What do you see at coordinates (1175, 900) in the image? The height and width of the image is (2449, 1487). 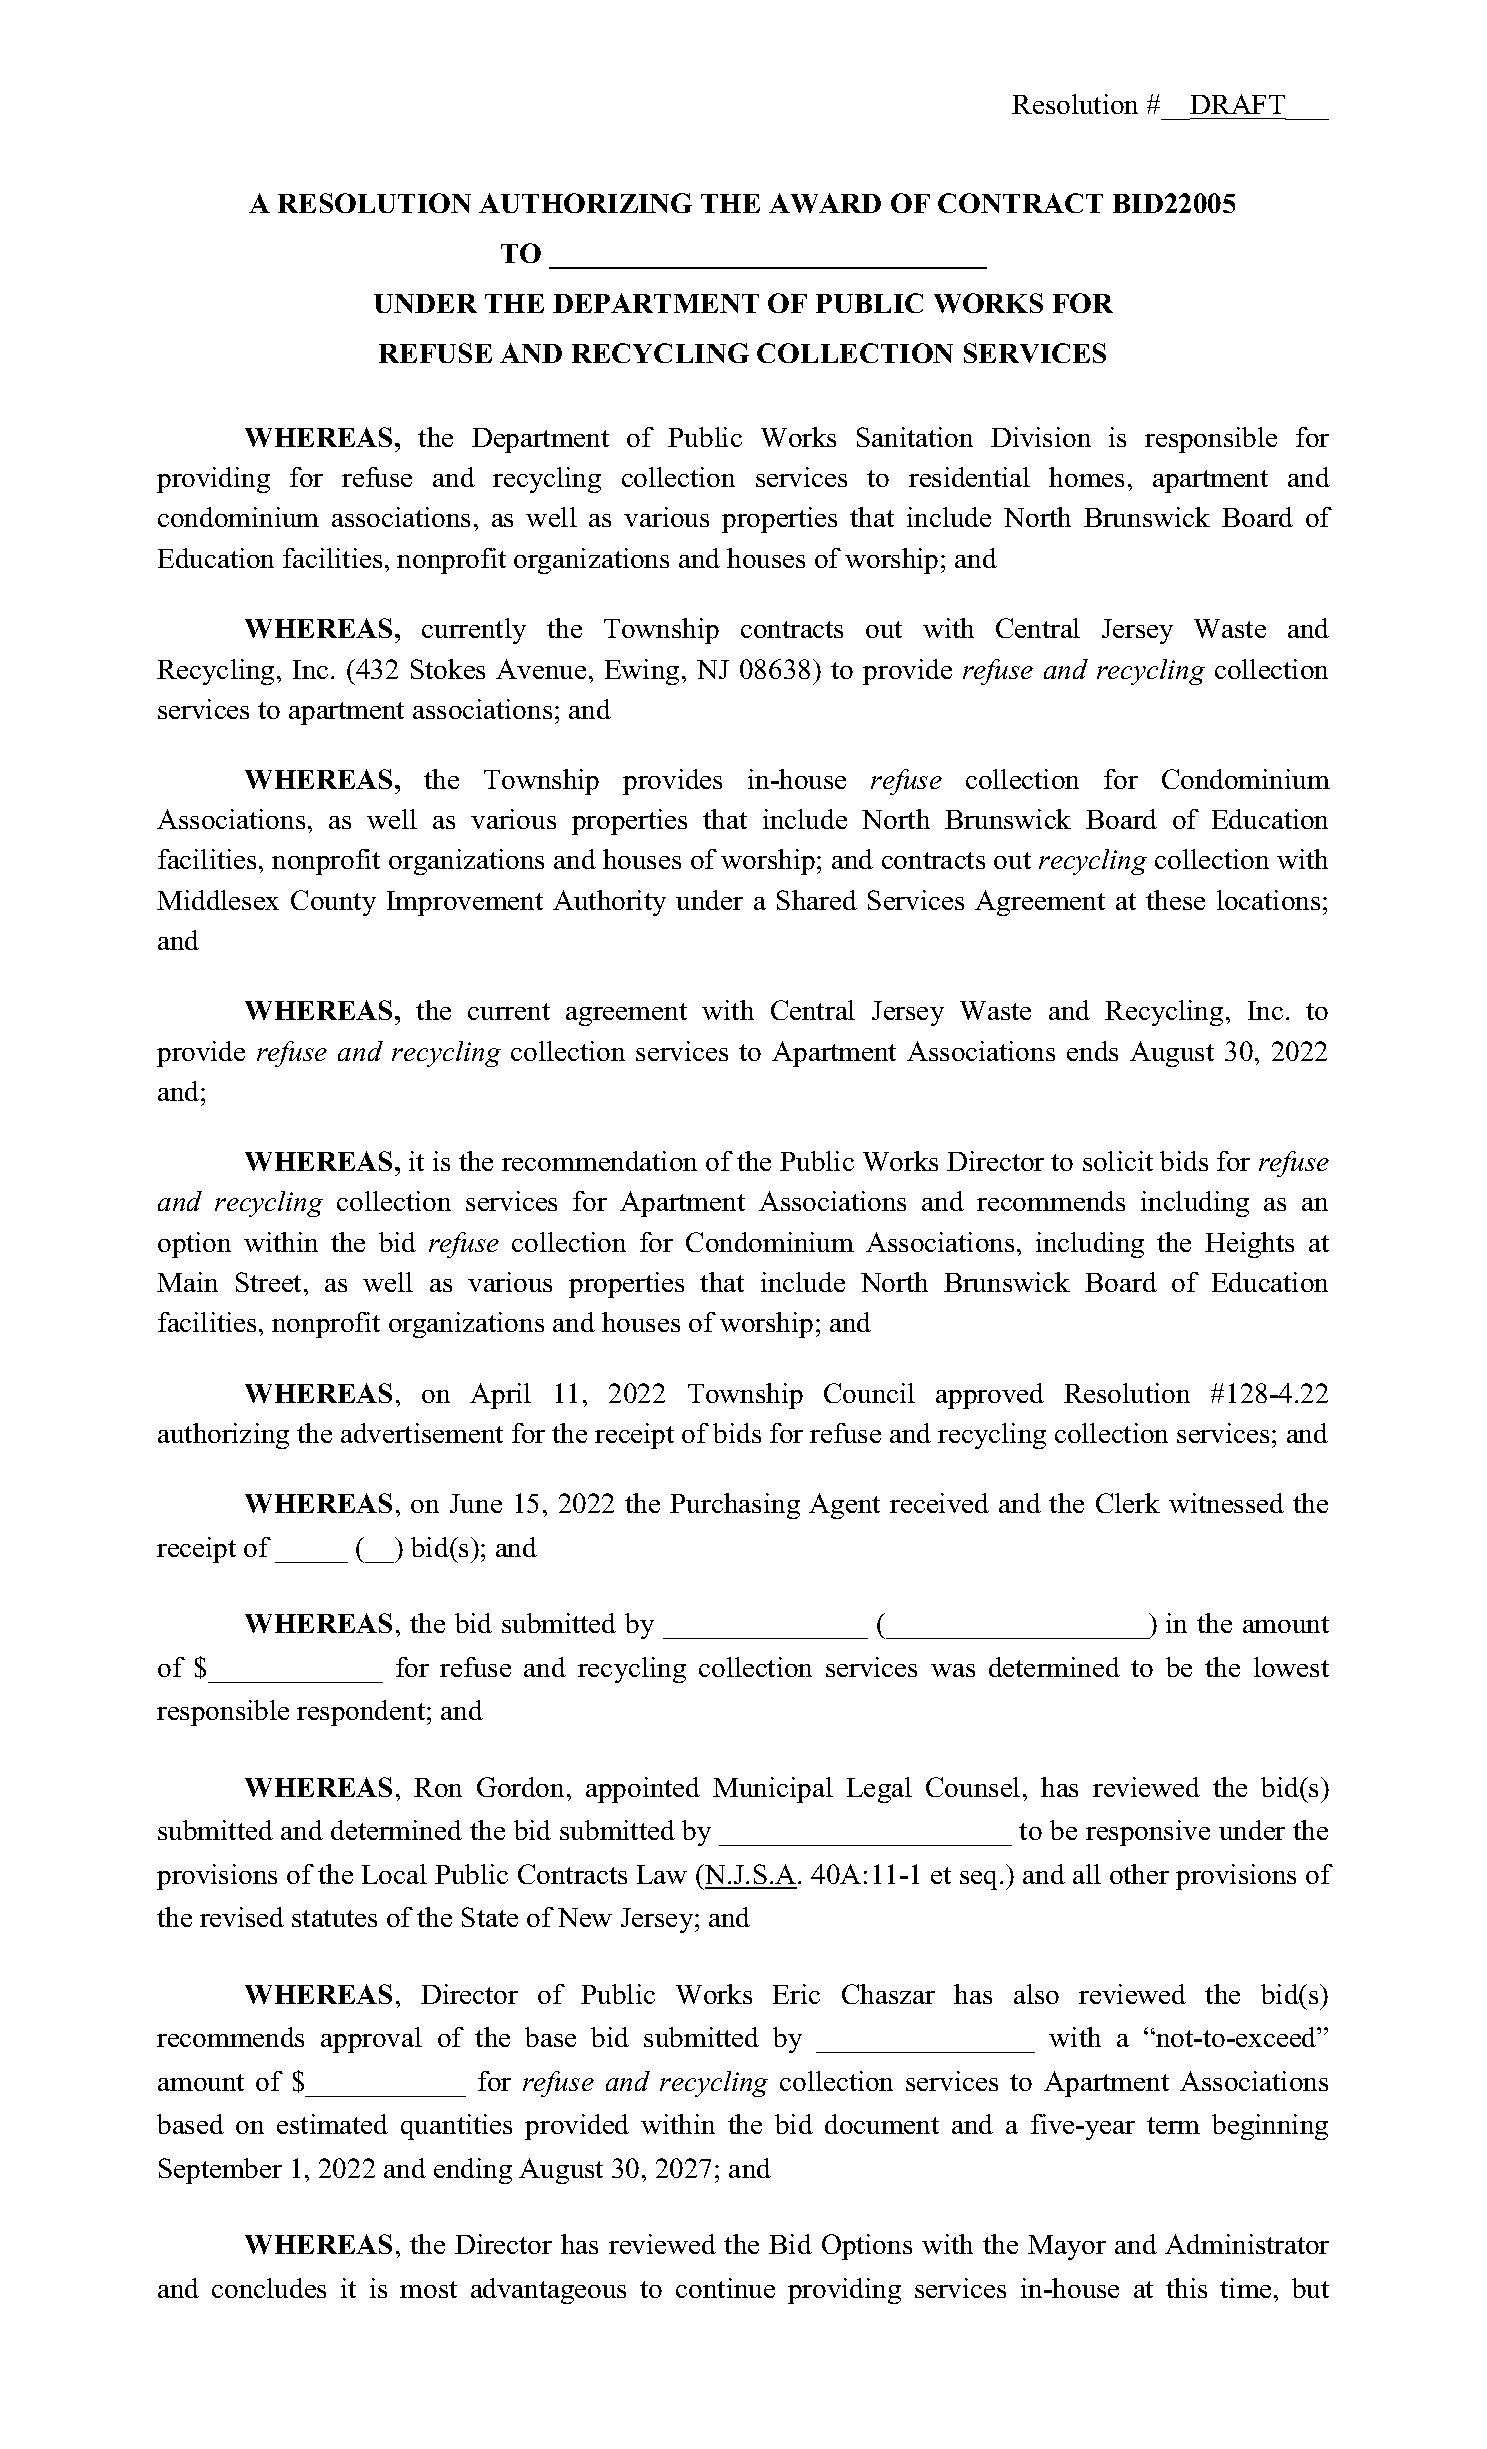 I see `these` at bounding box center [1175, 900].
